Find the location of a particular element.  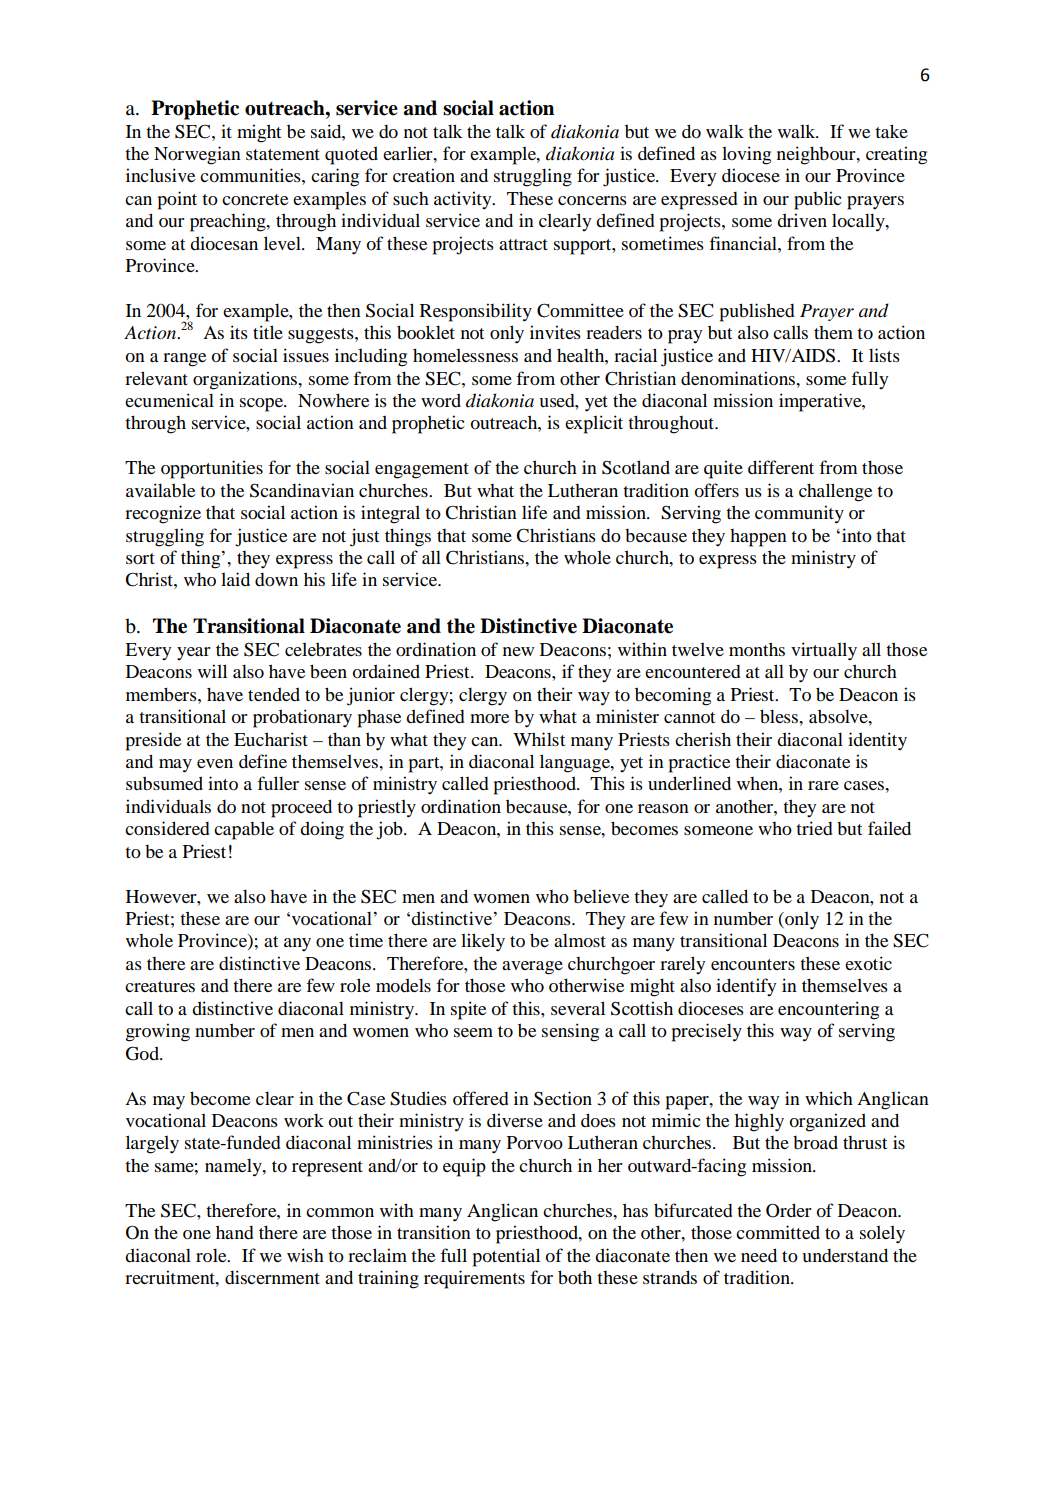

different is located at coordinates (781, 467).
